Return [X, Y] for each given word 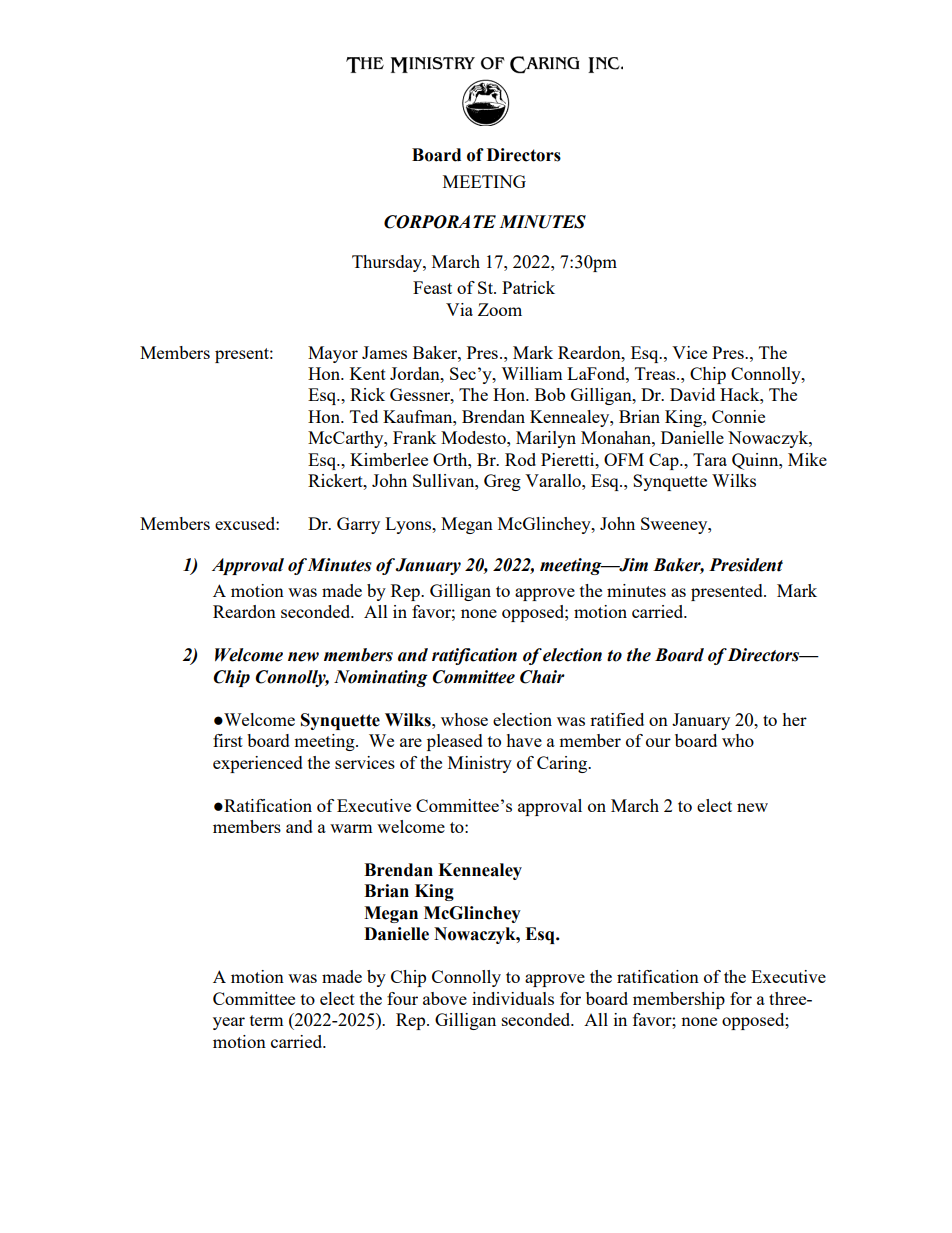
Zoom [500, 309]
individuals [513, 998]
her [794, 719]
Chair [542, 677]
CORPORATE [440, 222]
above [445, 998]
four [402, 998]
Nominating [381, 678]
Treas [656, 373]
